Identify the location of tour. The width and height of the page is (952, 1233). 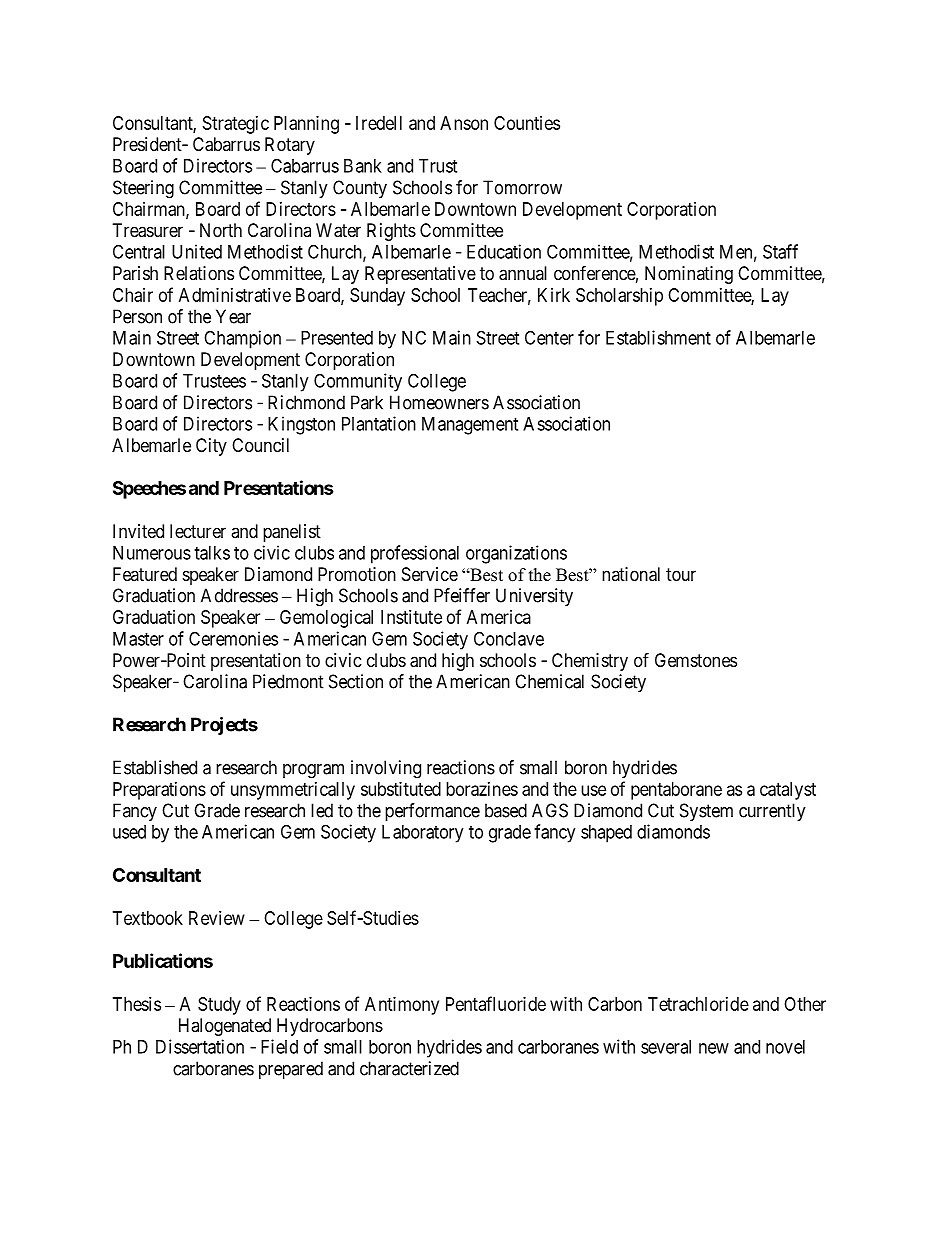
(681, 574).
